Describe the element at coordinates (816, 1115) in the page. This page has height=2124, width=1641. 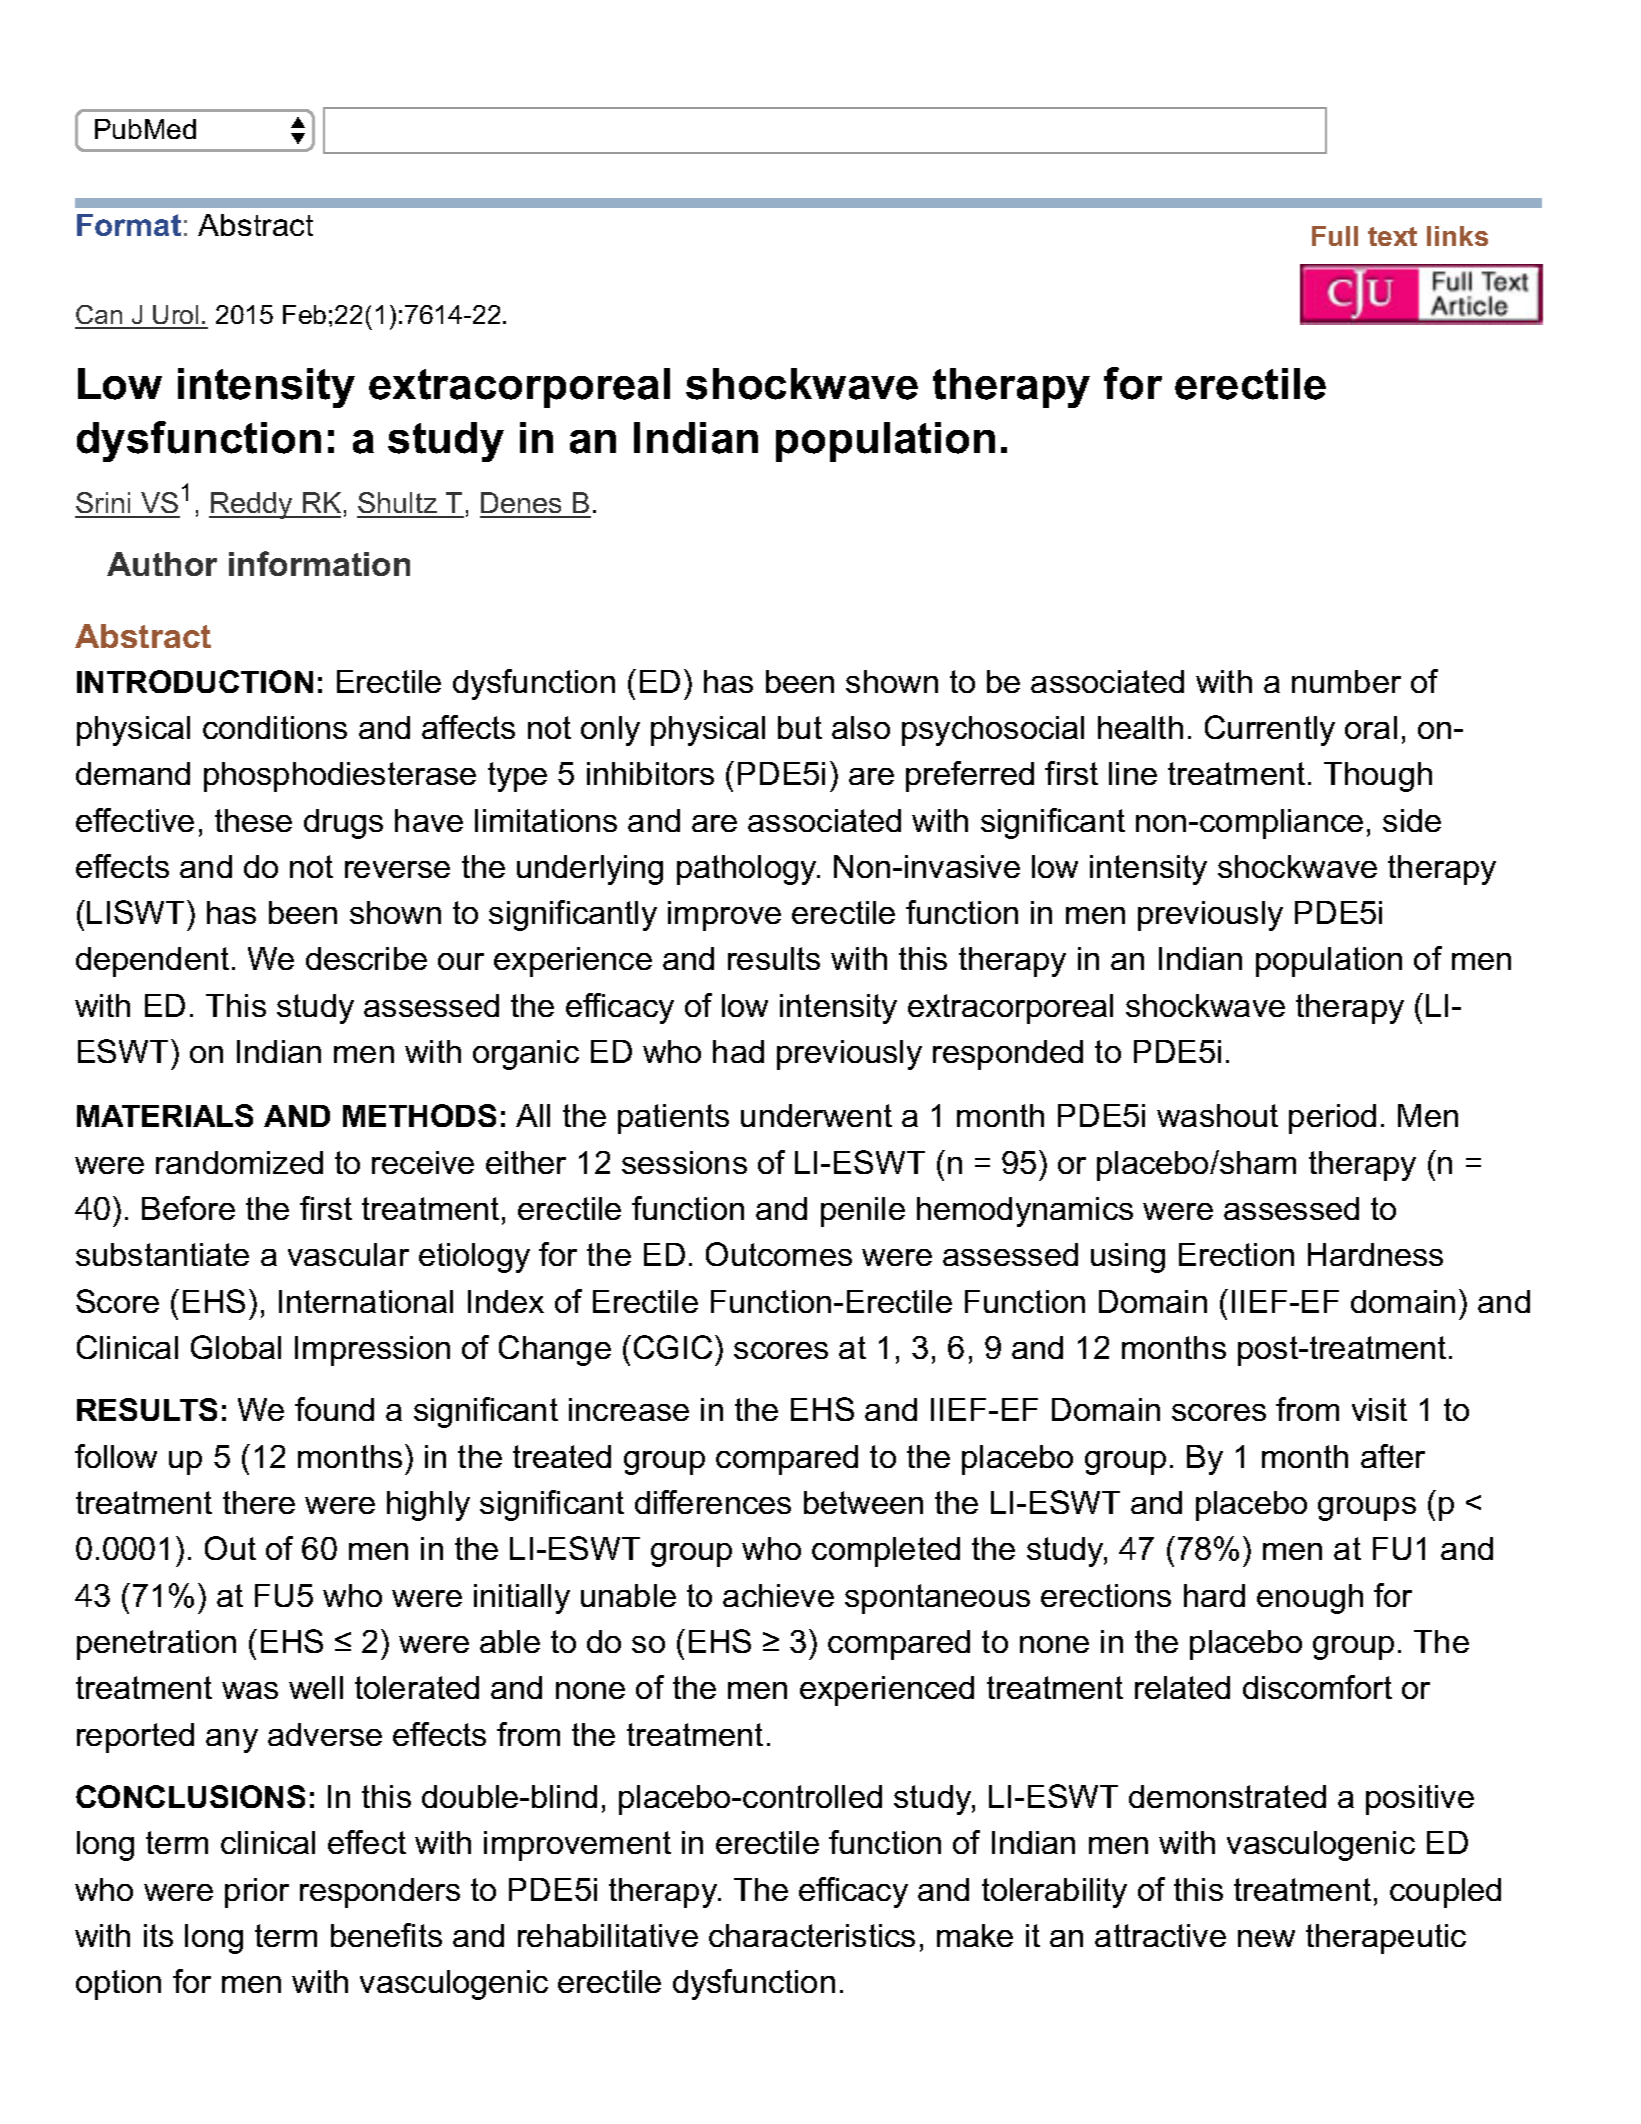
I see `underwent` at that location.
